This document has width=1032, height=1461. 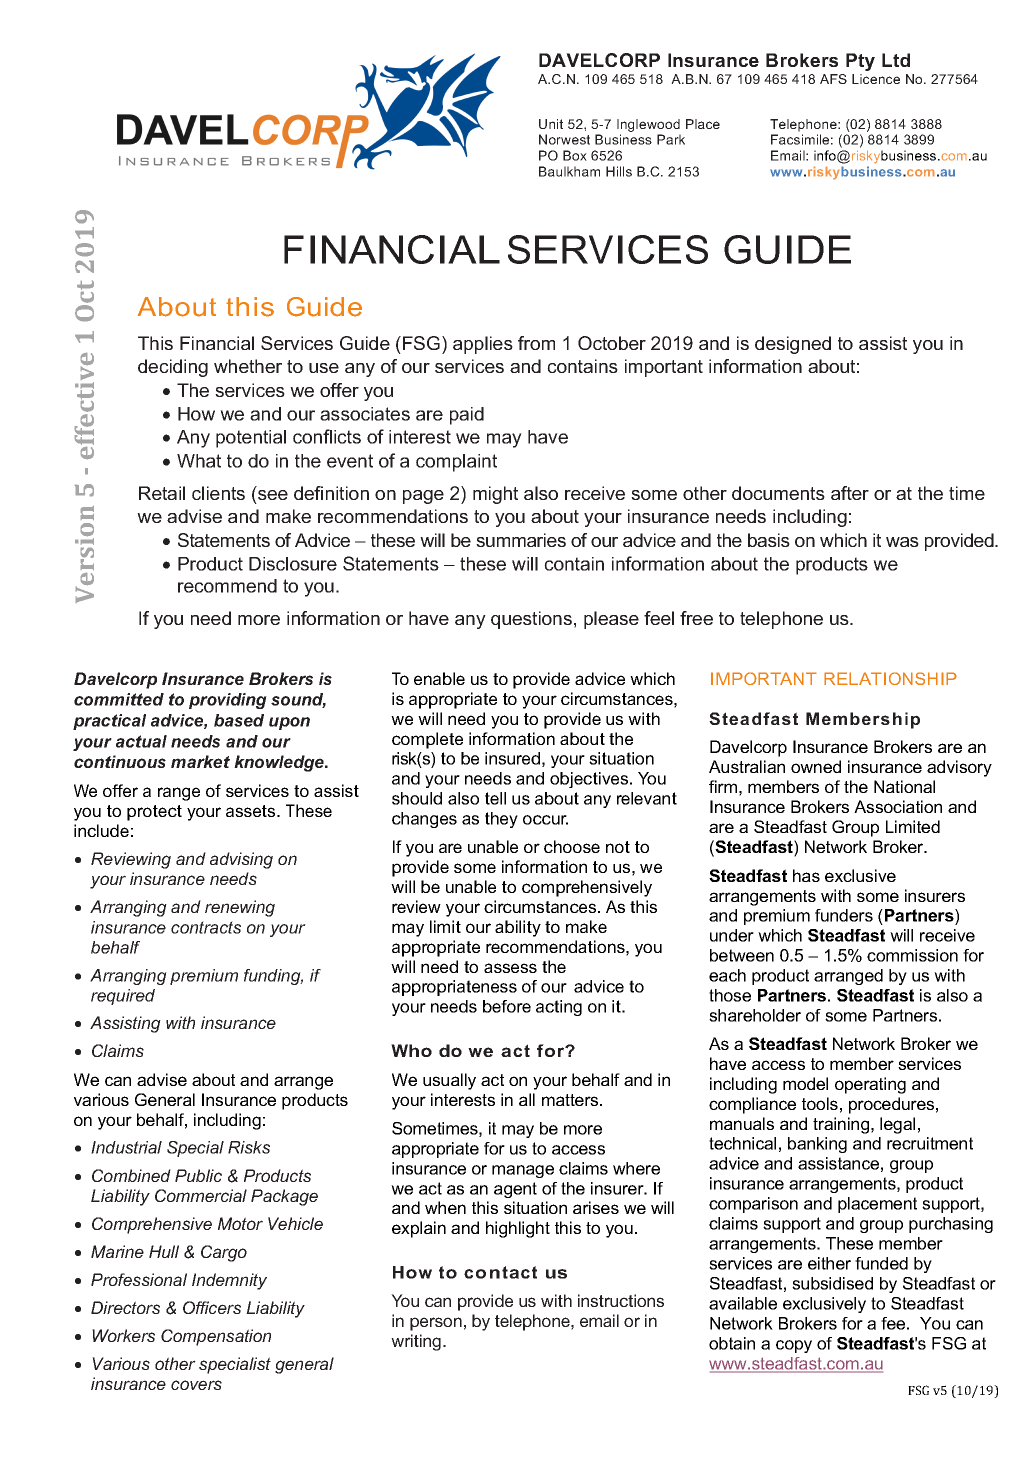 I want to click on copy, so click(x=794, y=1346).
